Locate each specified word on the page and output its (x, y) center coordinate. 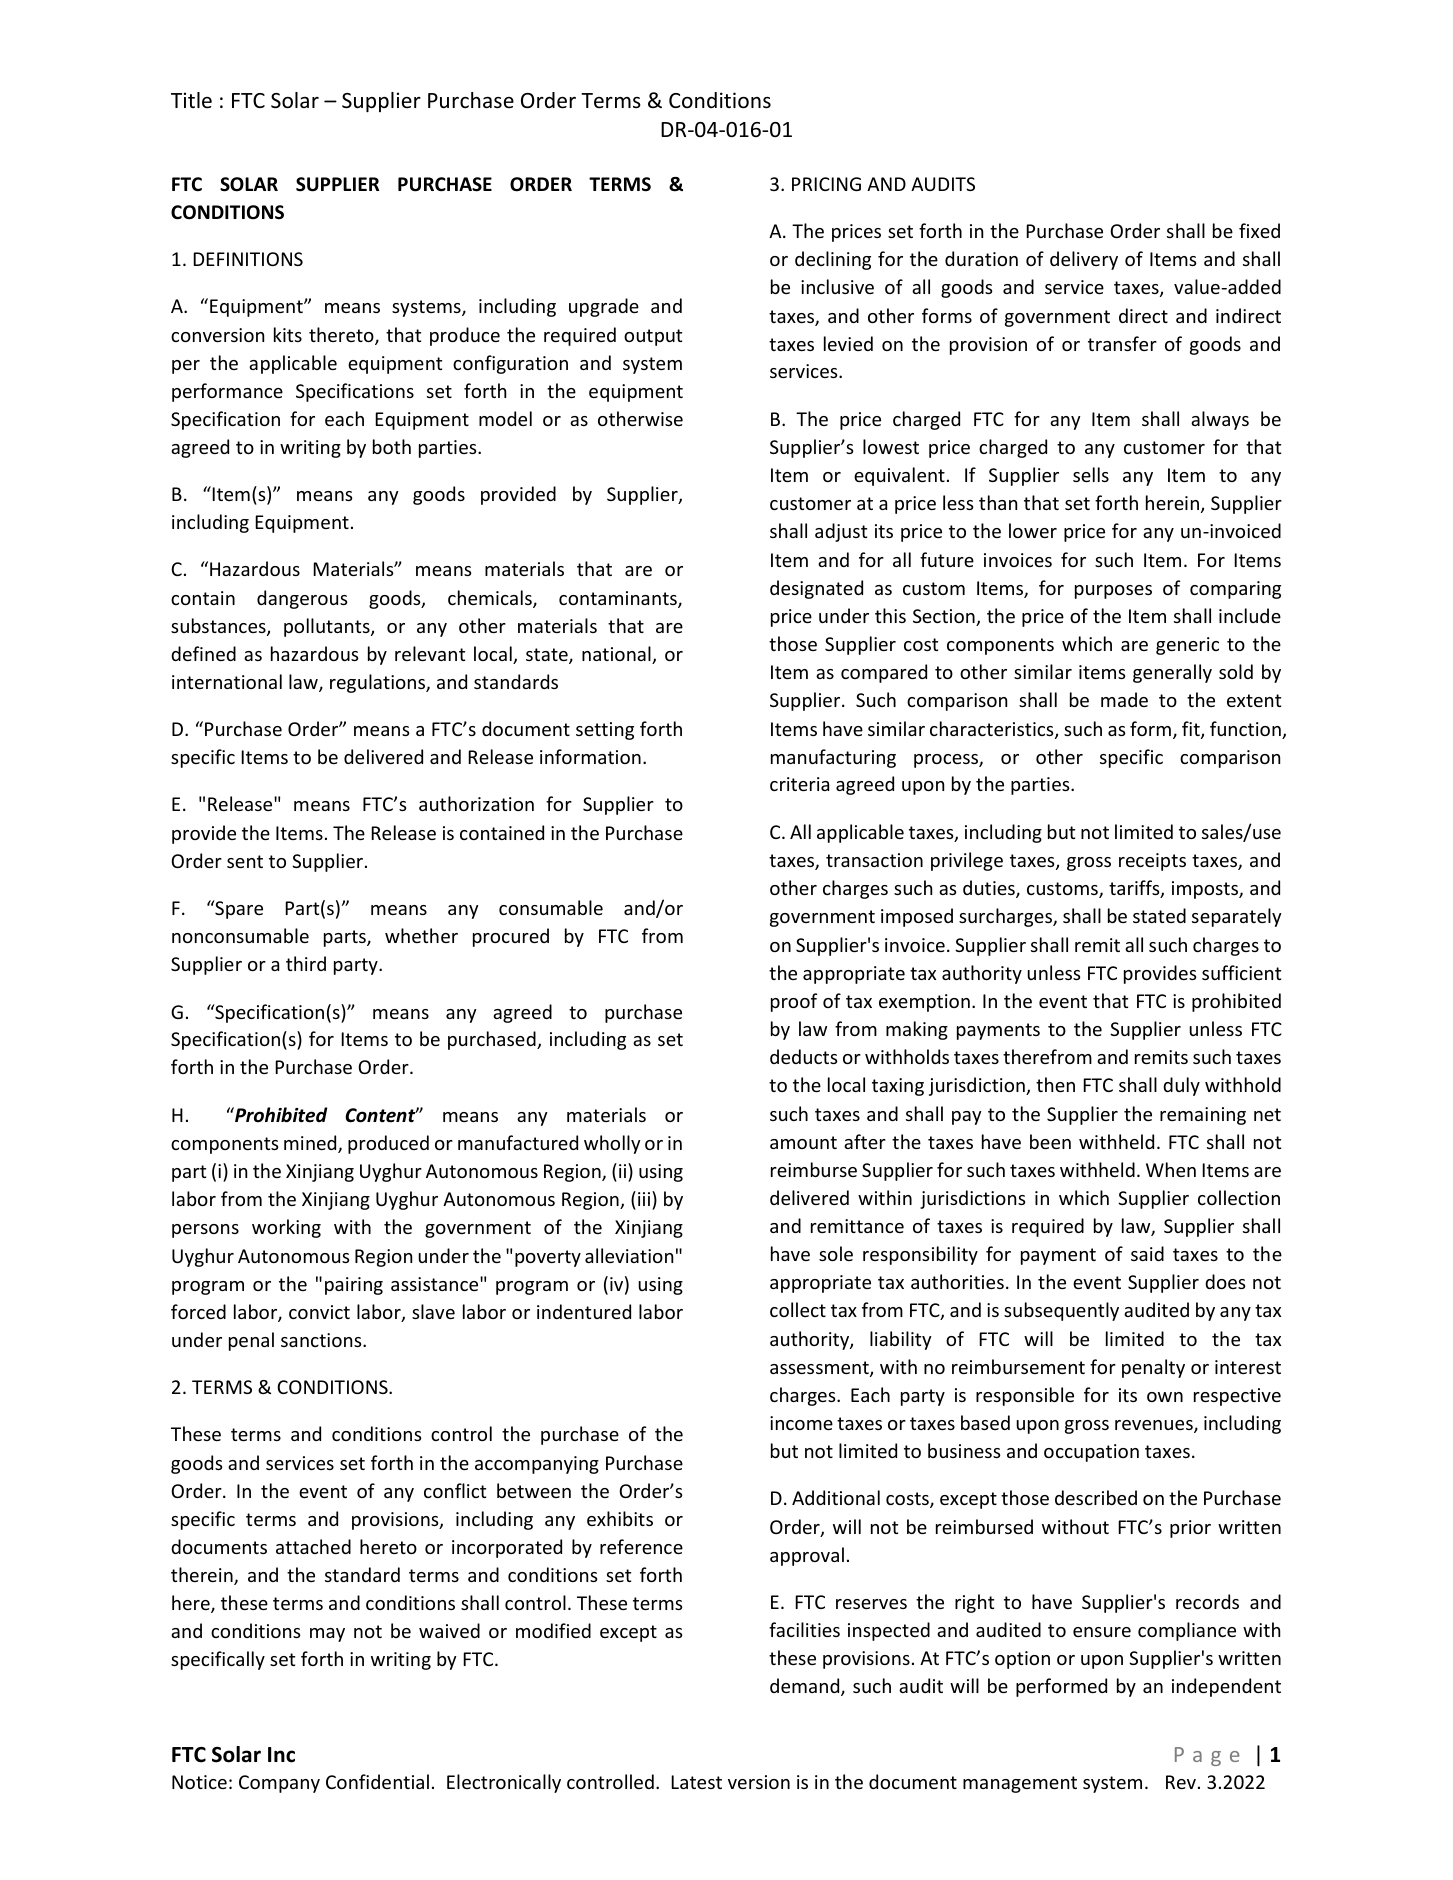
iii (645, 1198)
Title (191, 100)
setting (605, 731)
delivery (1084, 260)
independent (1226, 1687)
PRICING (826, 184)
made (1124, 699)
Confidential (377, 1781)
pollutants (328, 627)
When (1171, 1169)
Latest (696, 1782)
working (286, 1228)
